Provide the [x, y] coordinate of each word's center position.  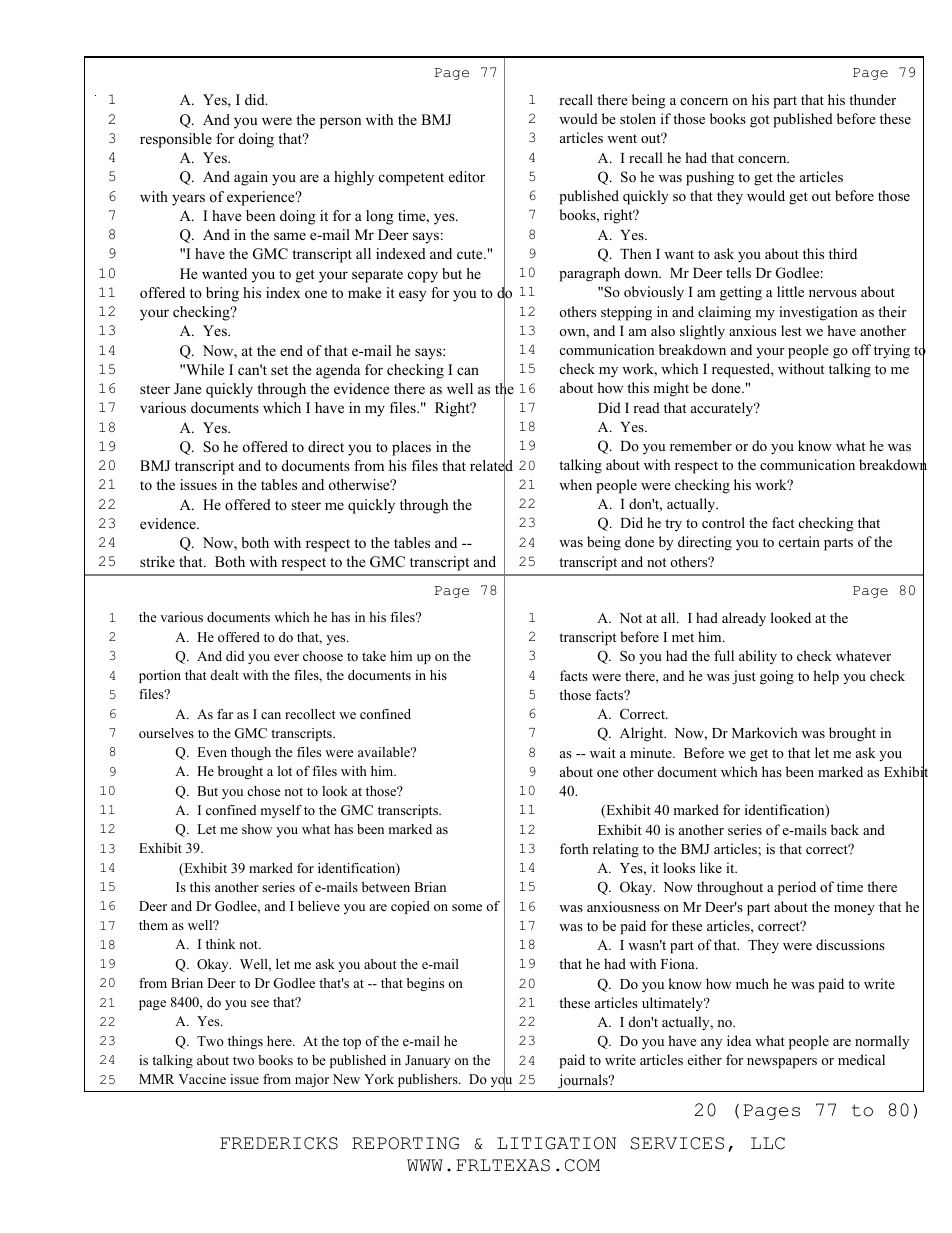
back [845, 829]
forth [574, 848]
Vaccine [202, 1079]
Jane [187, 389]
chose [264, 791]
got [759, 121]
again [251, 178]
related [491, 466]
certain [799, 541]
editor [467, 176]
